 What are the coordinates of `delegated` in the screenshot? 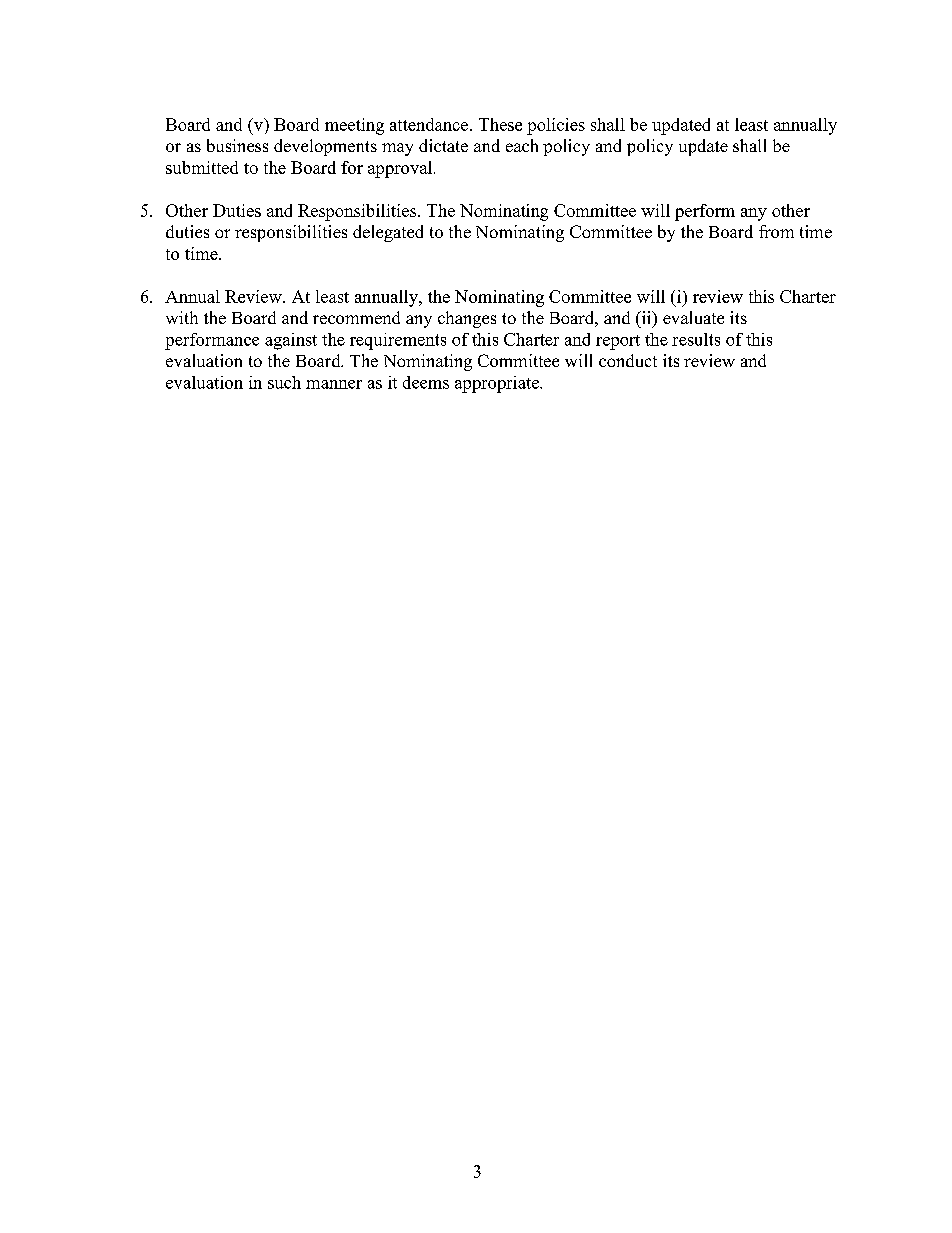 It's located at (388, 233).
